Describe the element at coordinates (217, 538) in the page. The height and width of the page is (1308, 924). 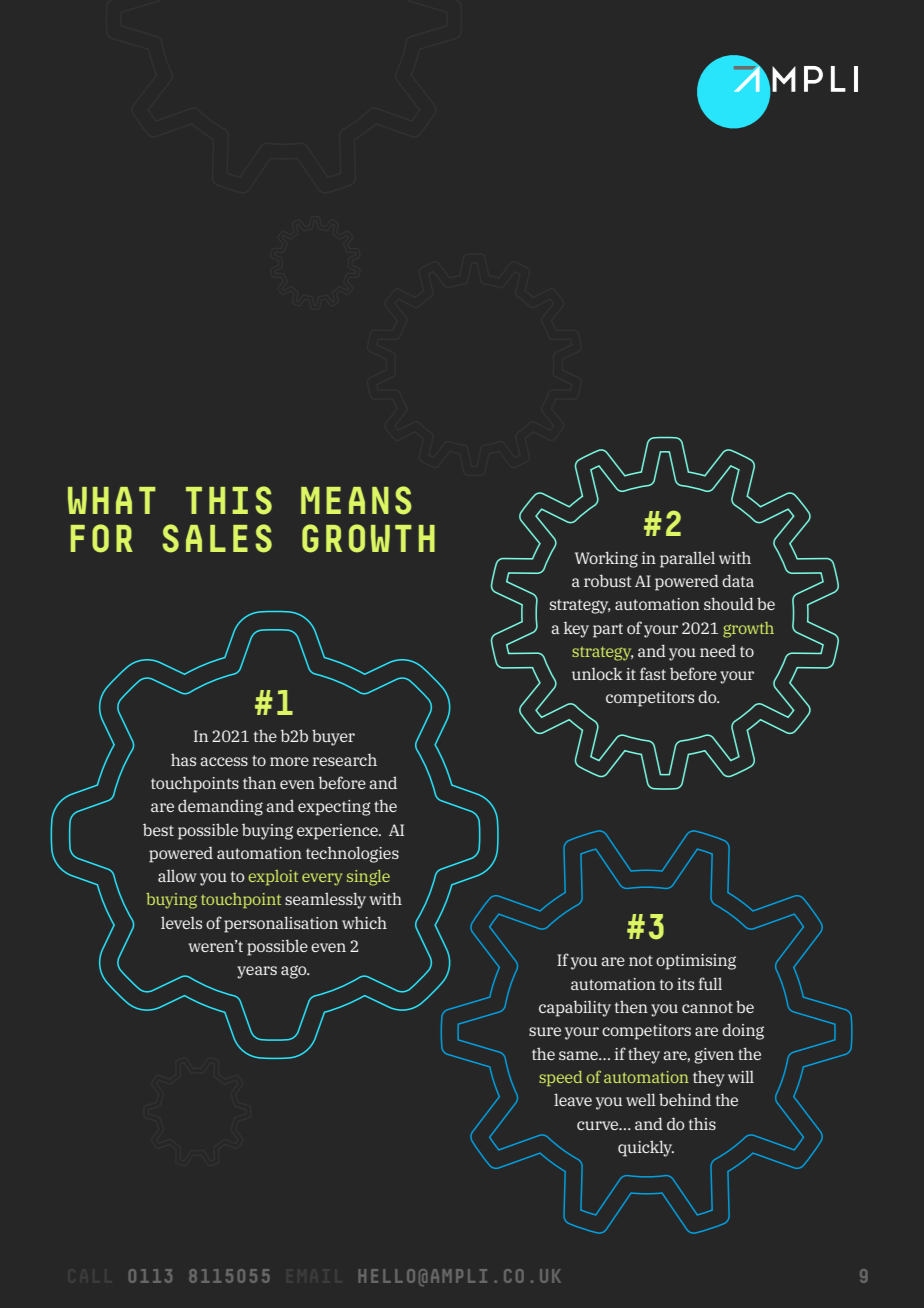
I see `SALES` at that location.
